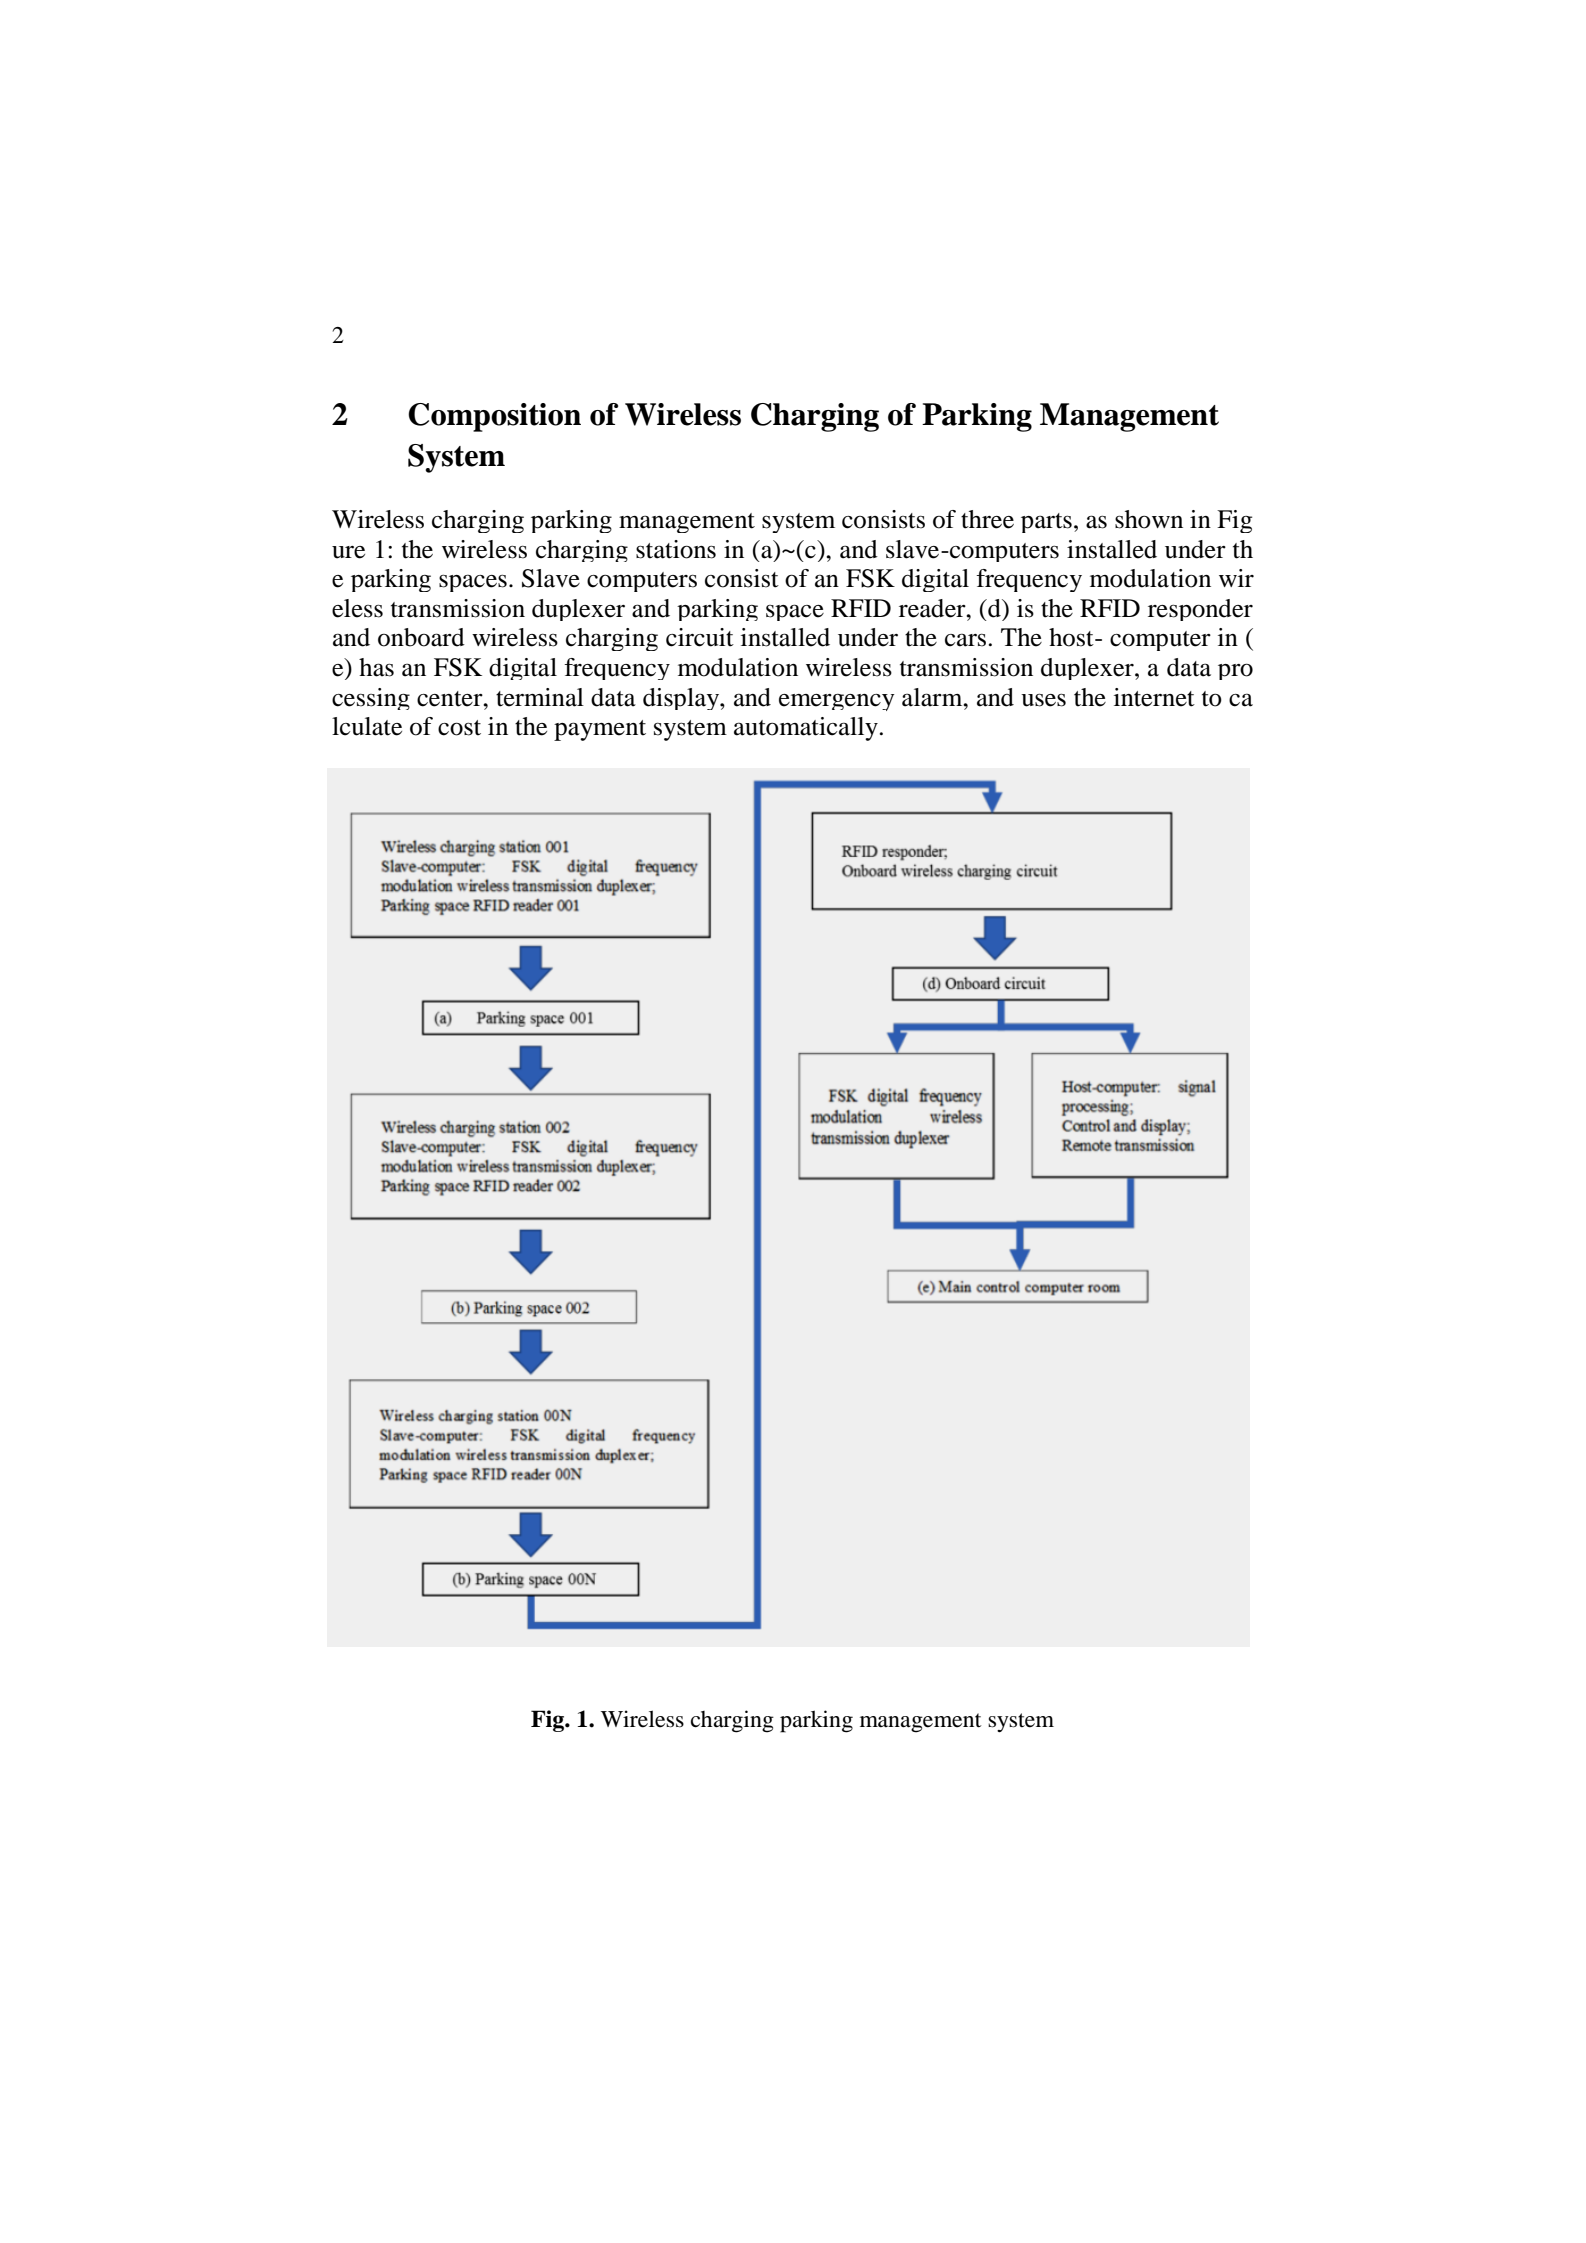  I want to click on onboard, so click(421, 637).
